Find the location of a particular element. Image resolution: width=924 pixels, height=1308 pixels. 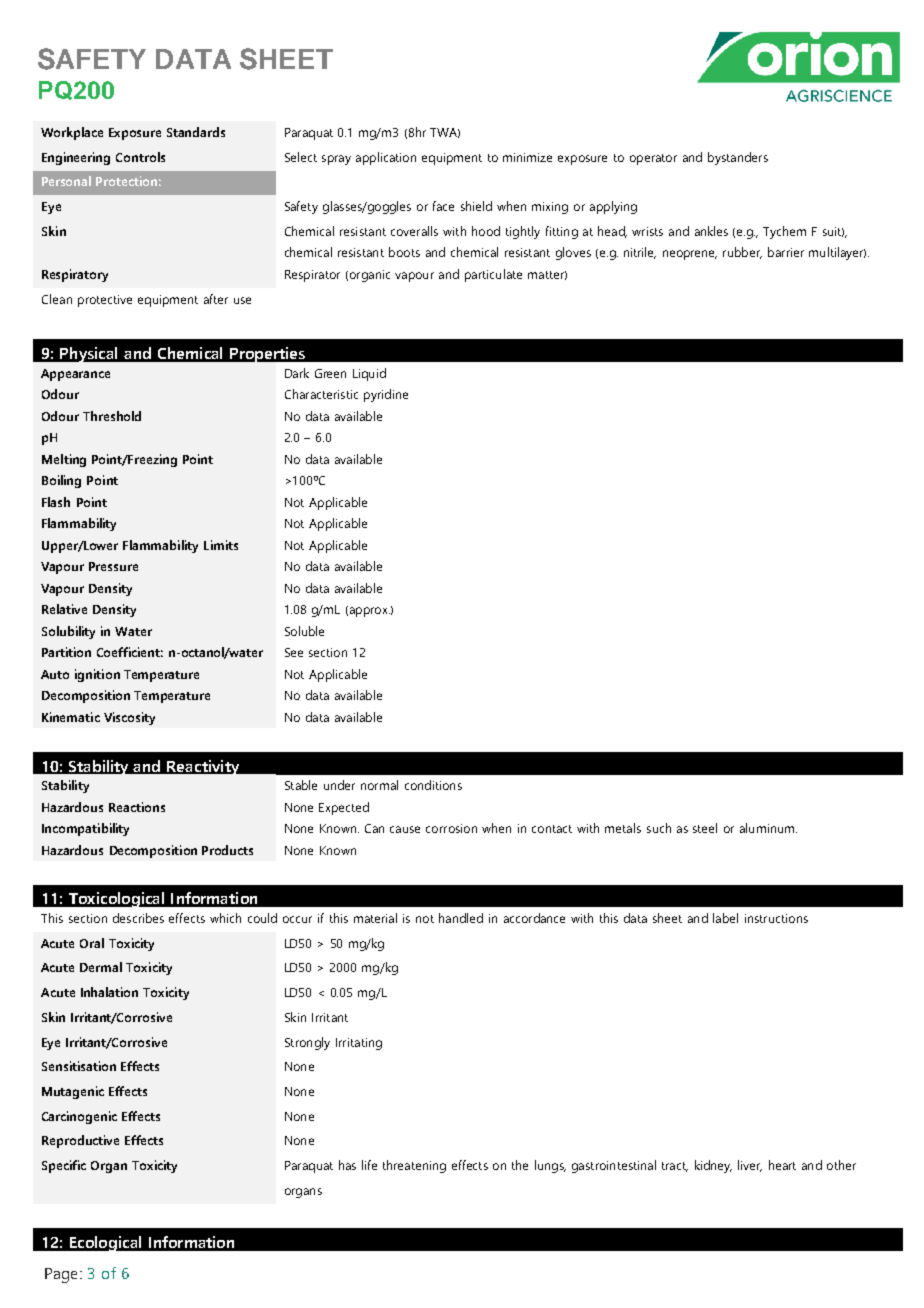

aluminum is located at coordinates (767, 828).
